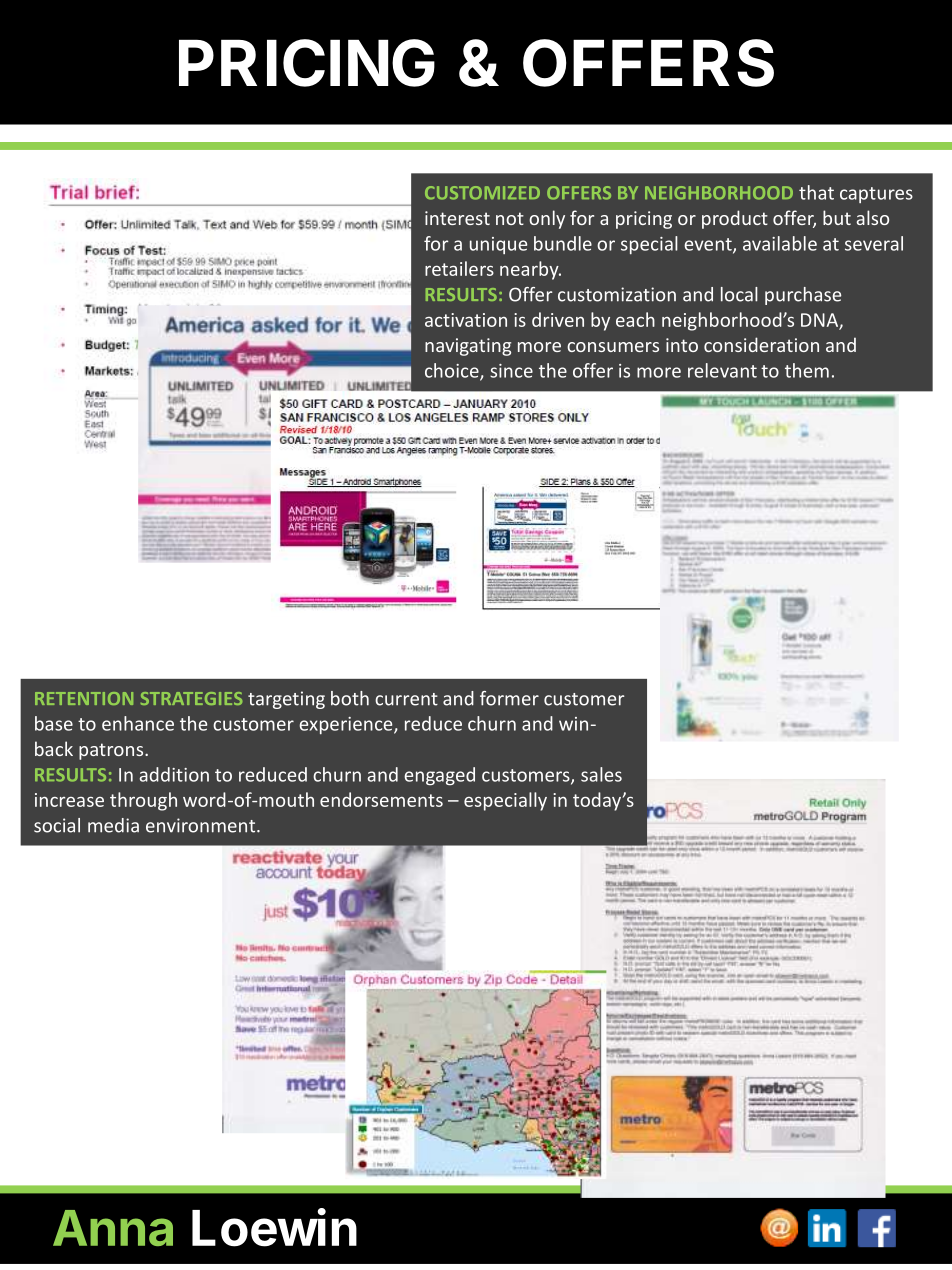 This screenshot has height=1270, width=952. What do you see at coordinates (510, 218) in the screenshot?
I see `not` at bounding box center [510, 218].
